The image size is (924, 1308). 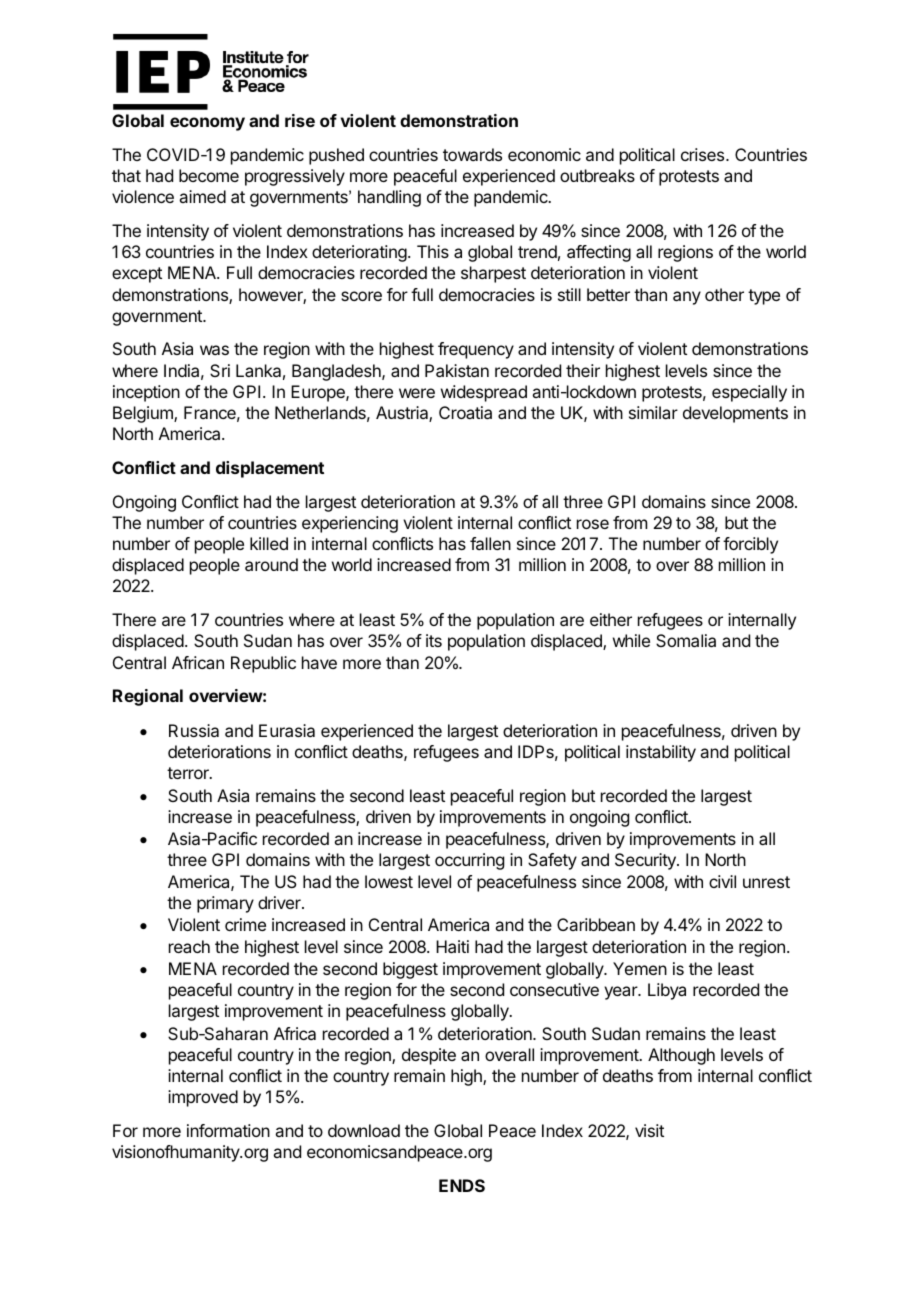 I want to click on civil, so click(x=722, y=881).
